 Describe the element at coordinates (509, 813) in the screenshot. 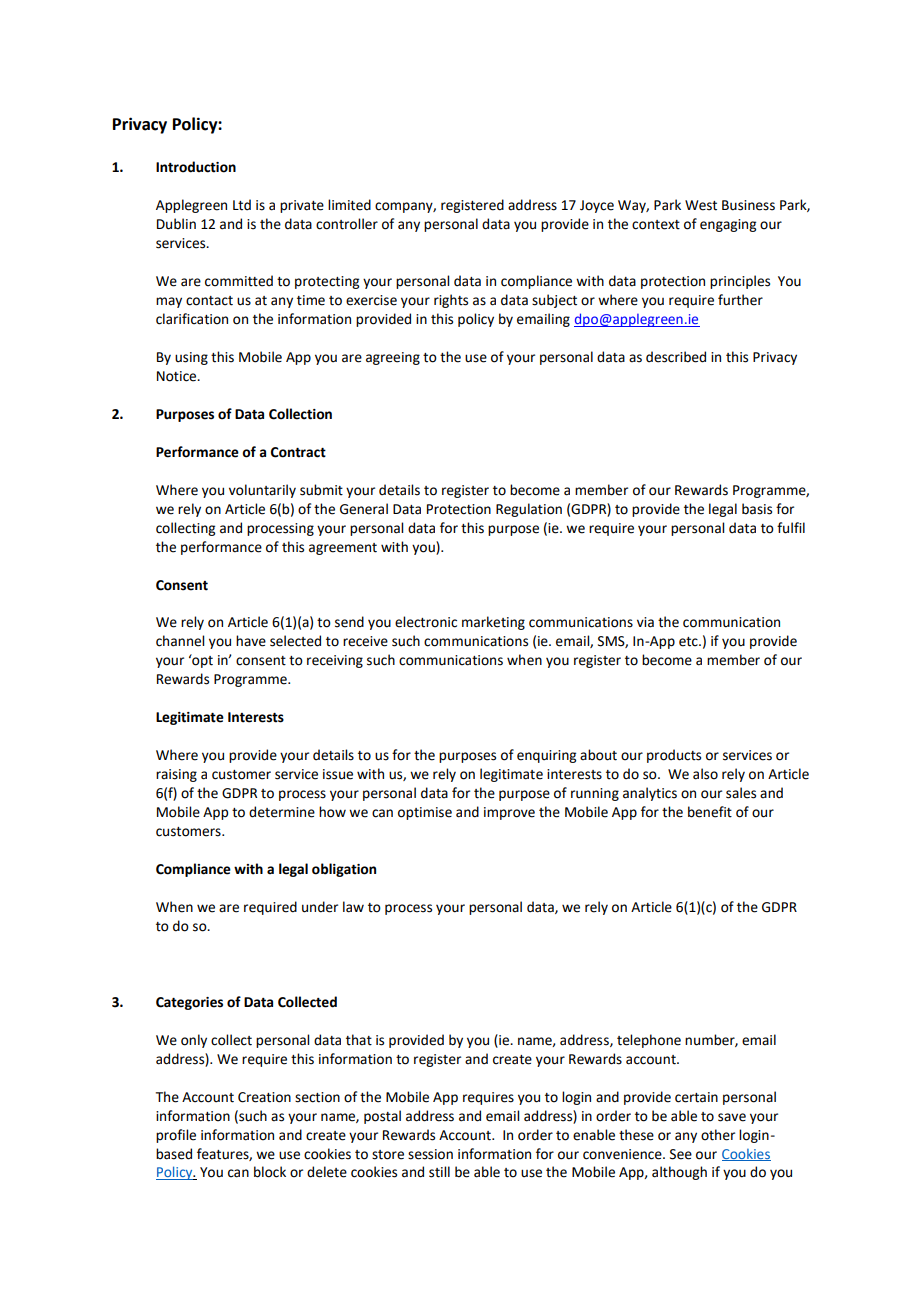

I see `improve` at that location.
